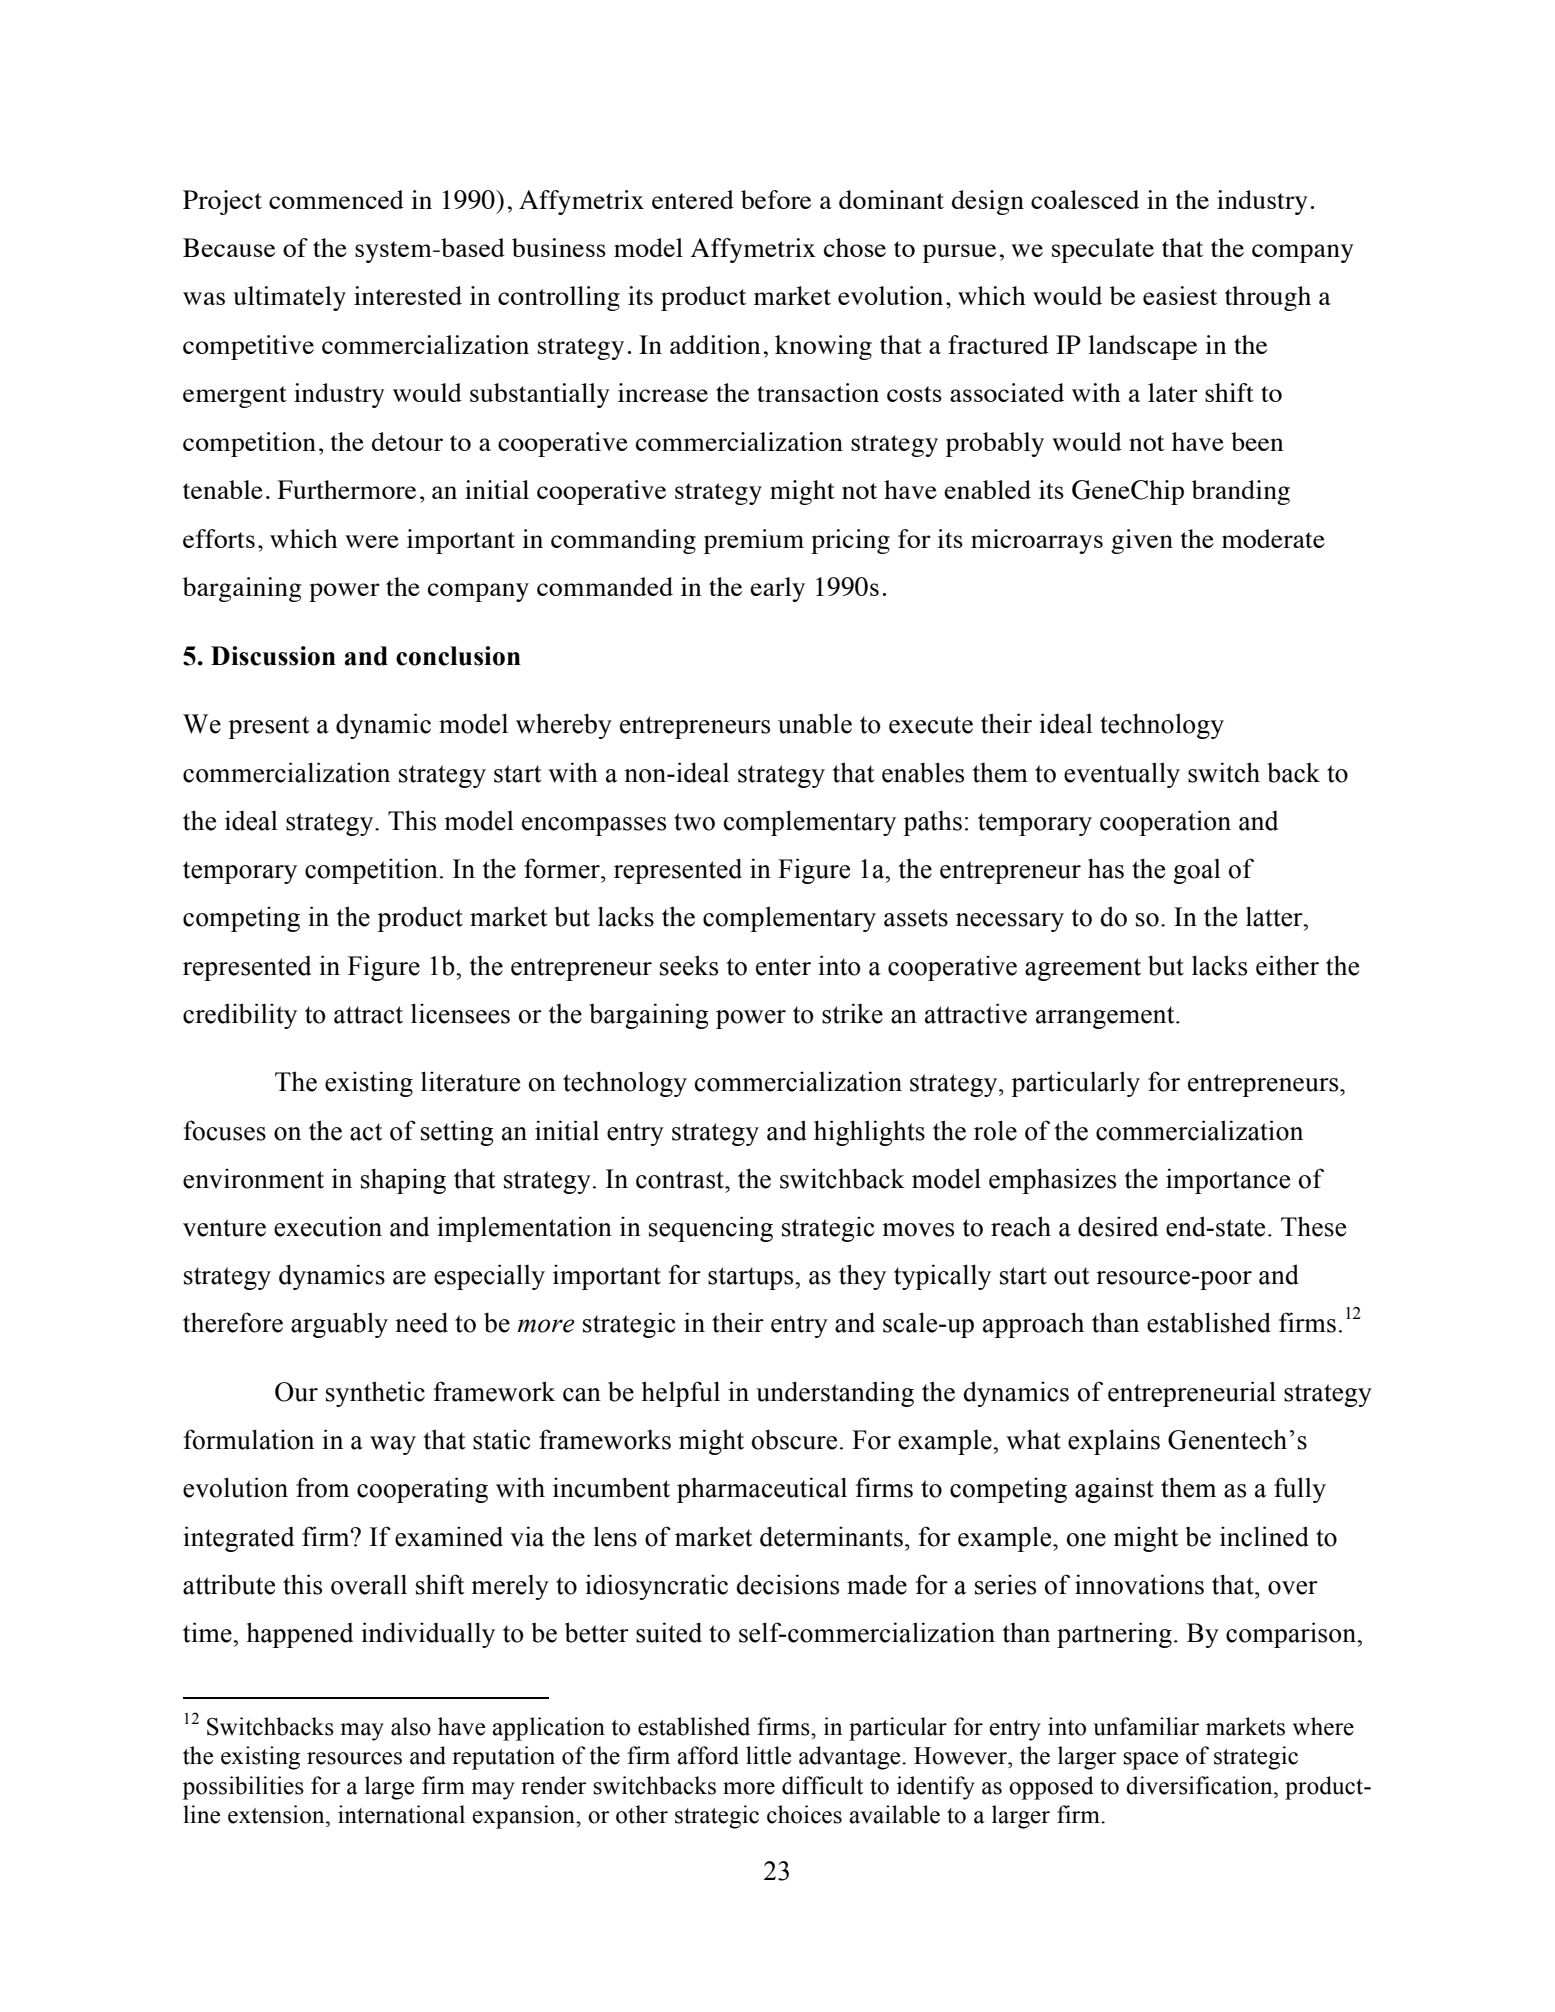 Image resolution: width=1555 pixels, height=2012 pixels. Describe the element at coordinates (776, 199) in the screenshot. I see `before` at that location.
